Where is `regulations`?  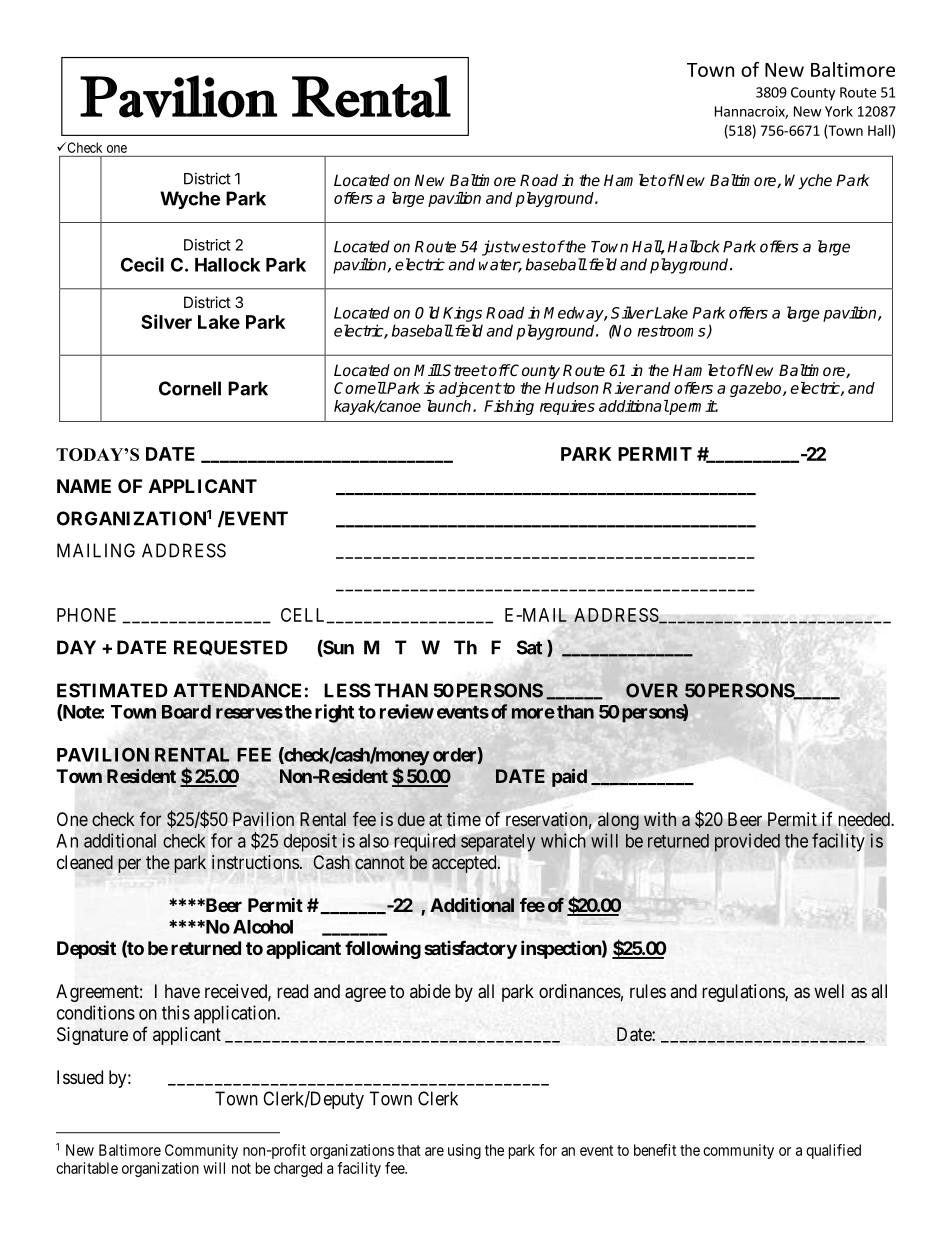
regulations is located at coordinates (744, 993).
